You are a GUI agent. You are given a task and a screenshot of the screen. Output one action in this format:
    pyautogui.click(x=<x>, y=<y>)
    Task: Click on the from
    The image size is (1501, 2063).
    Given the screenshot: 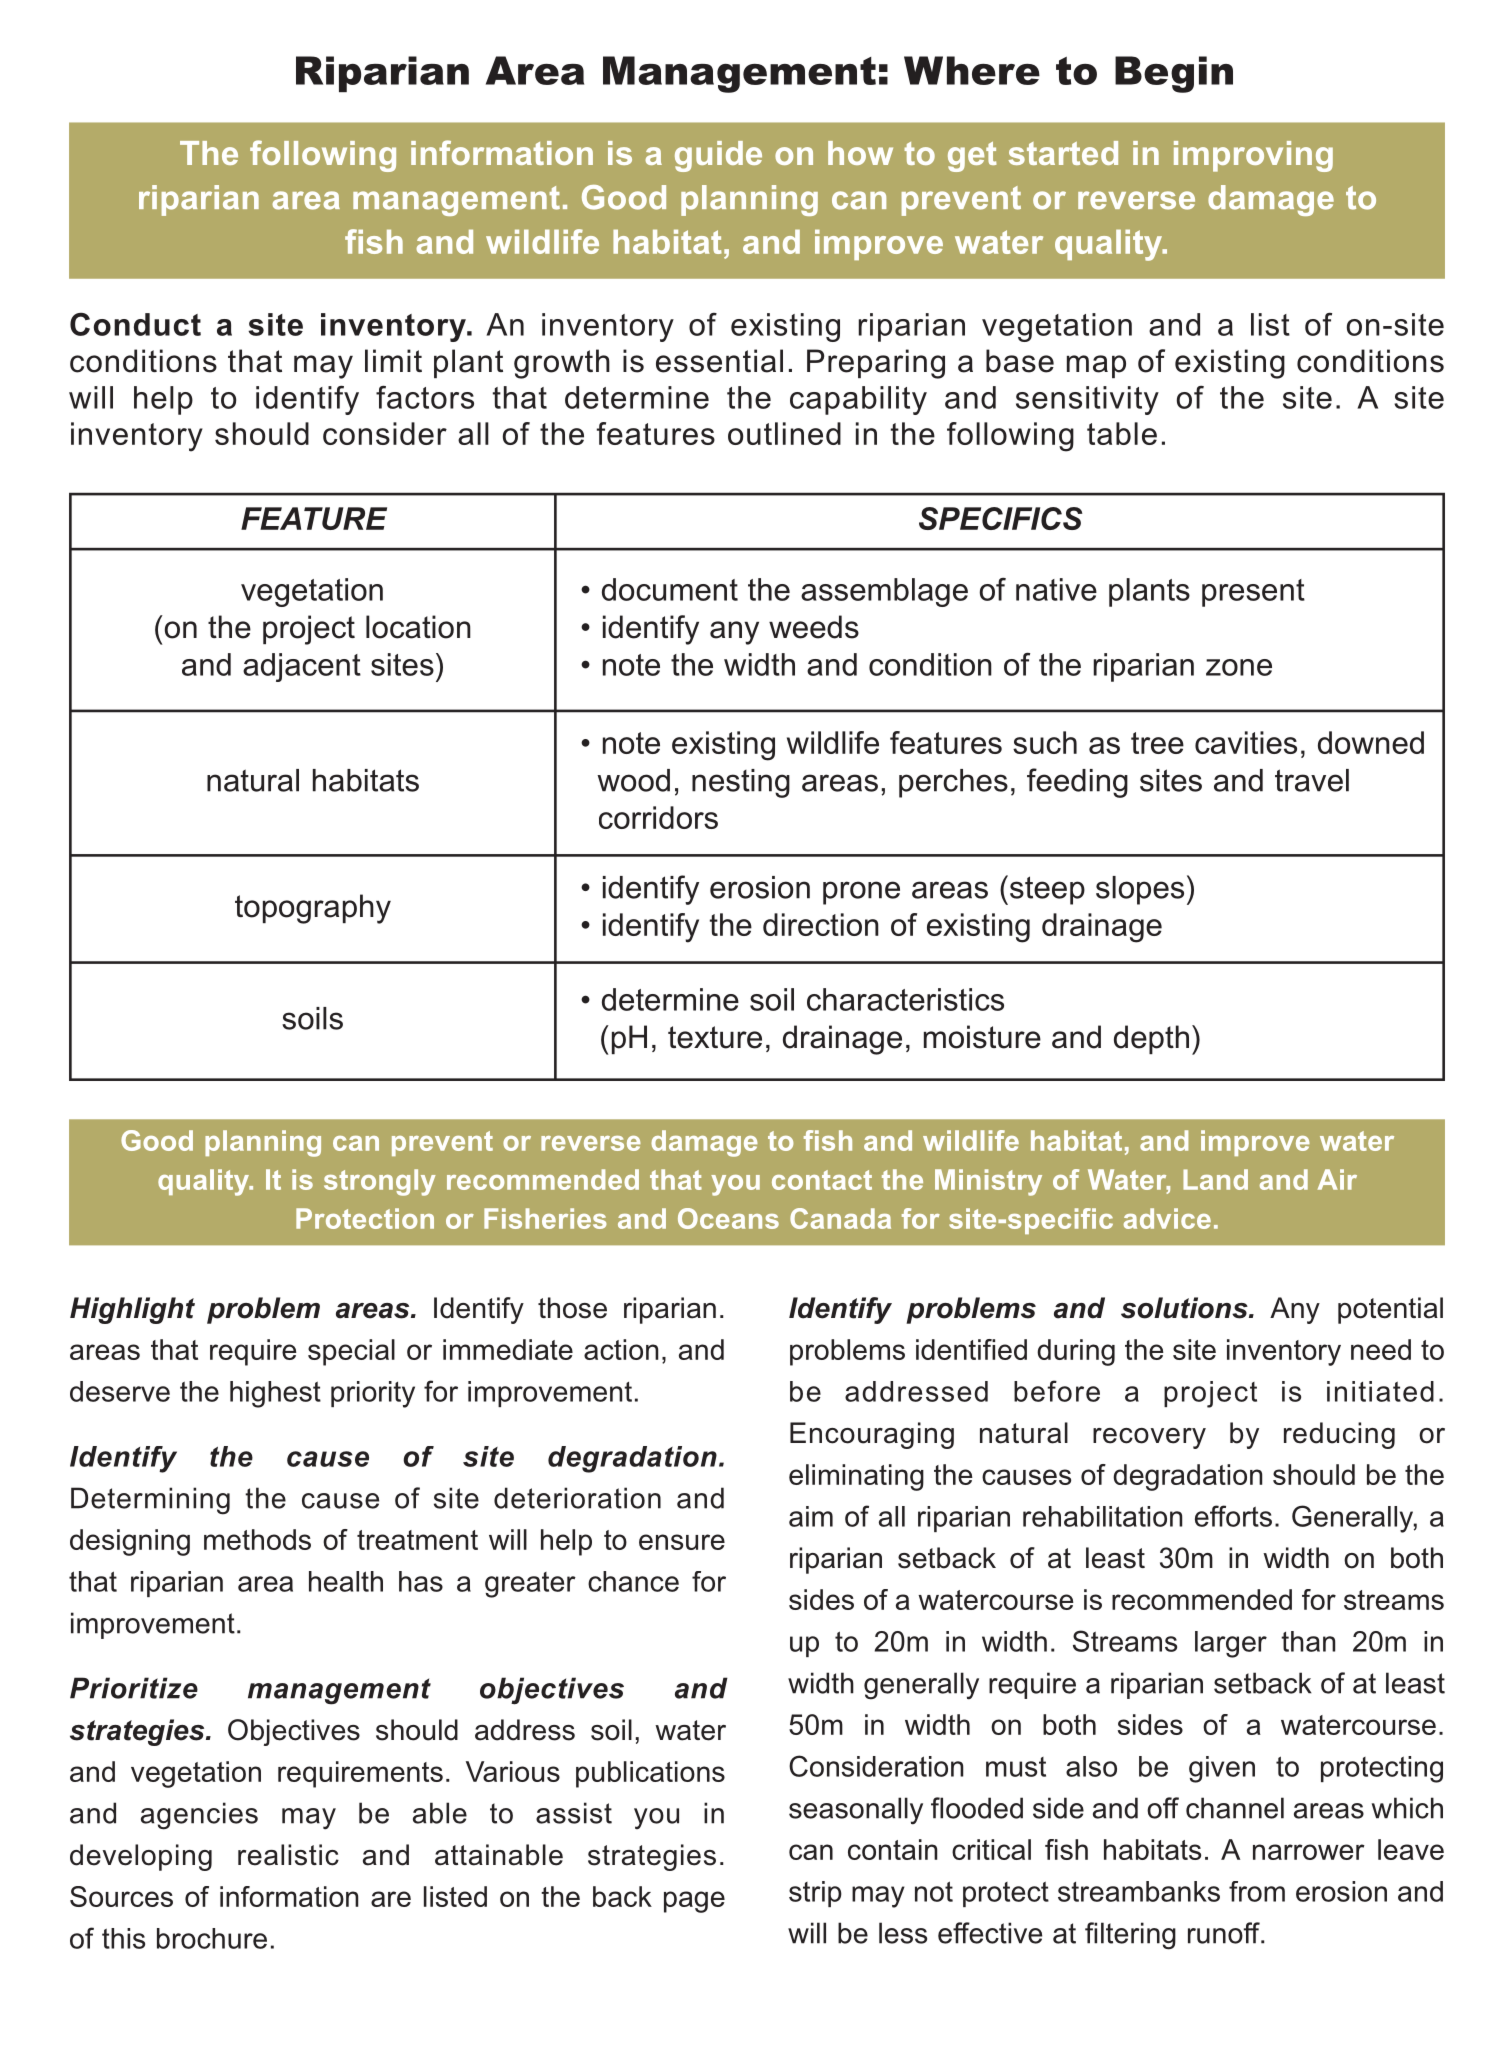 What is the action you would take?
    pyautogui.click(x=1257, y=1891)
